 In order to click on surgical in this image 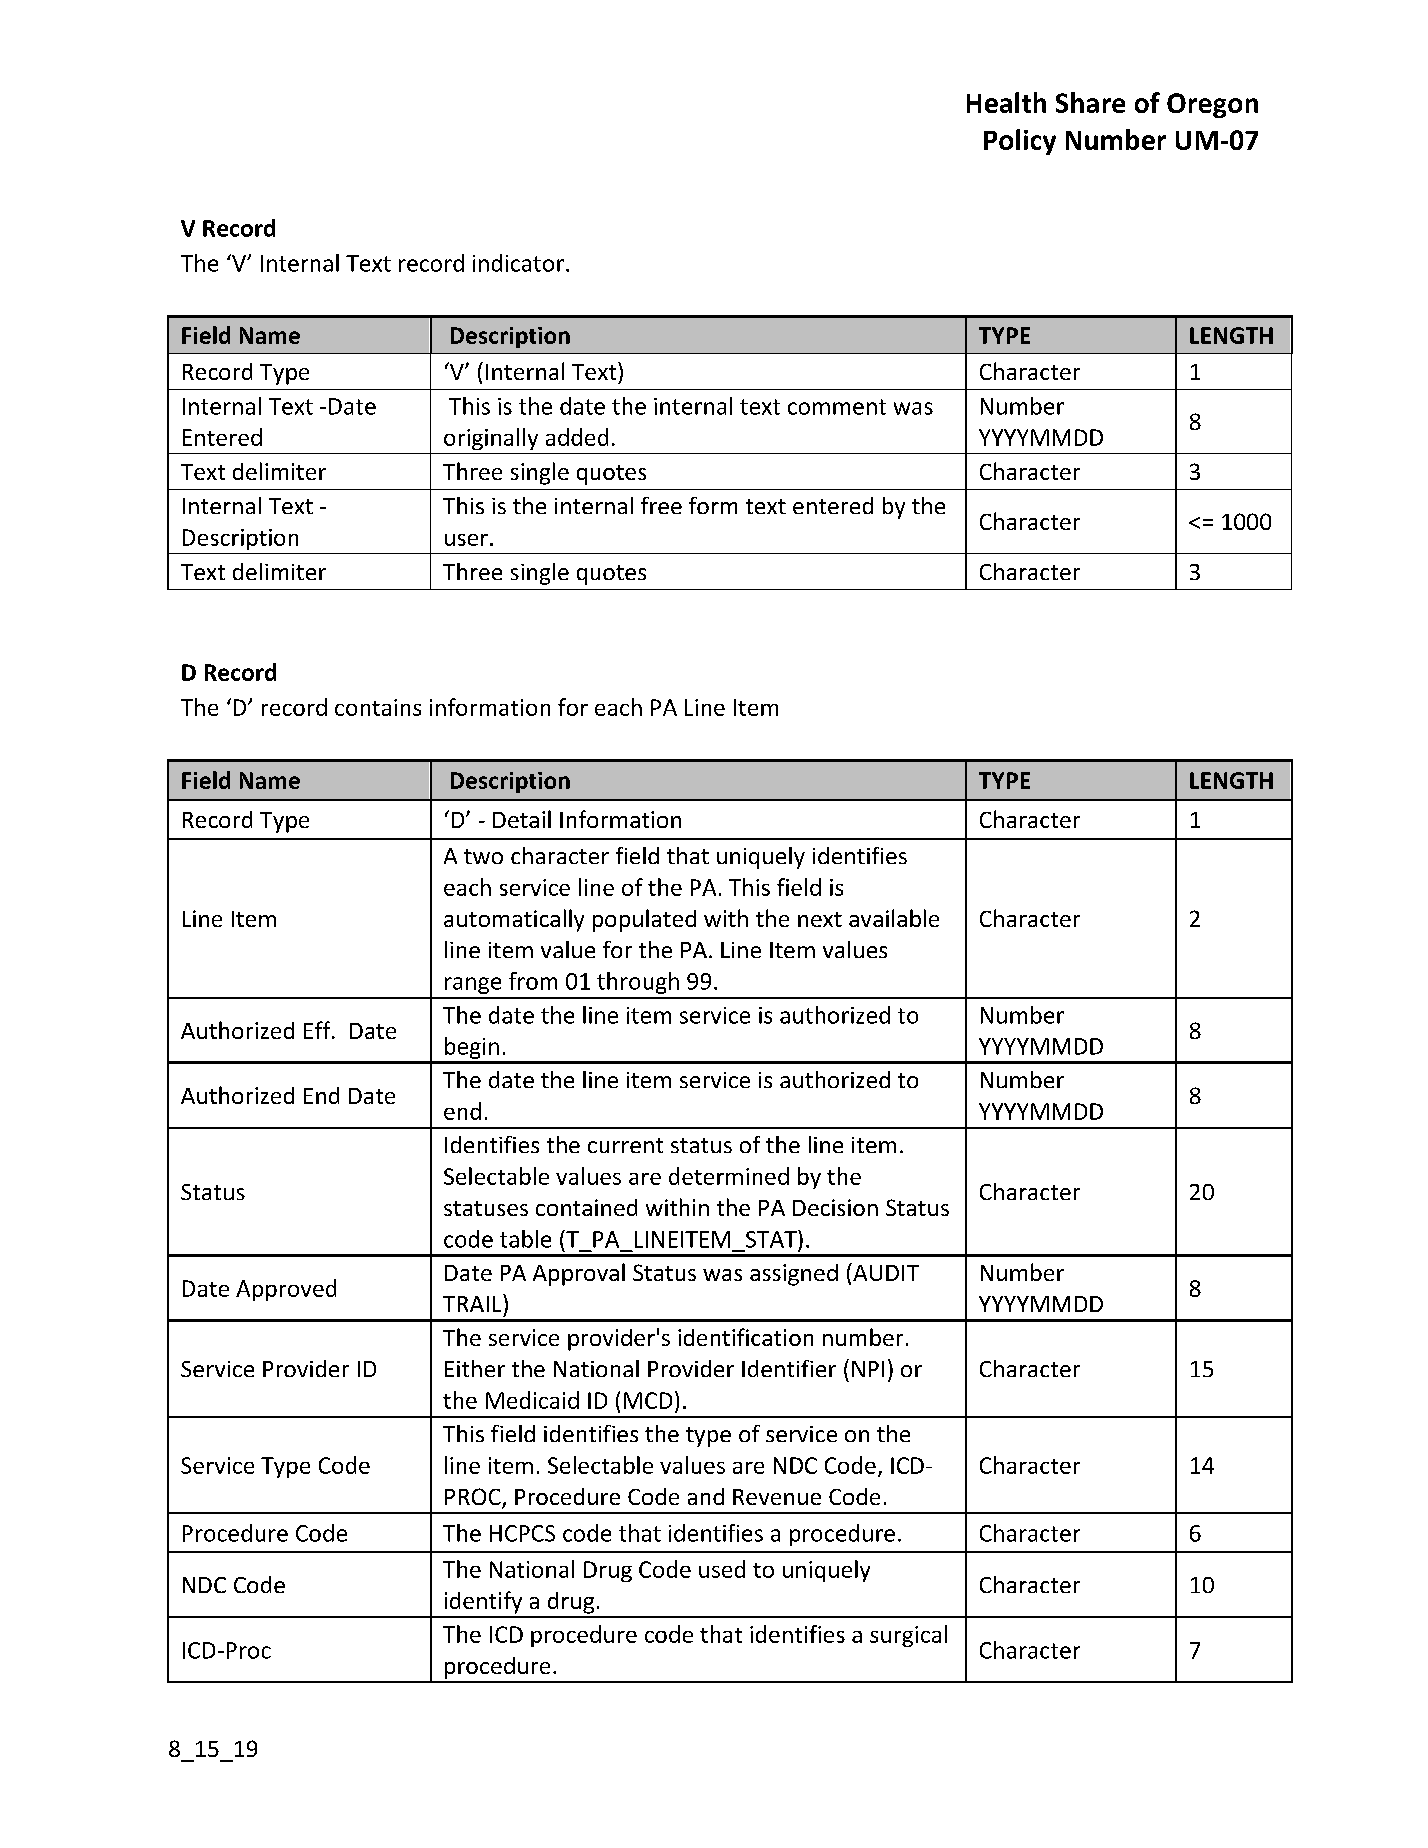, I will do `click(908, 1636)`.
